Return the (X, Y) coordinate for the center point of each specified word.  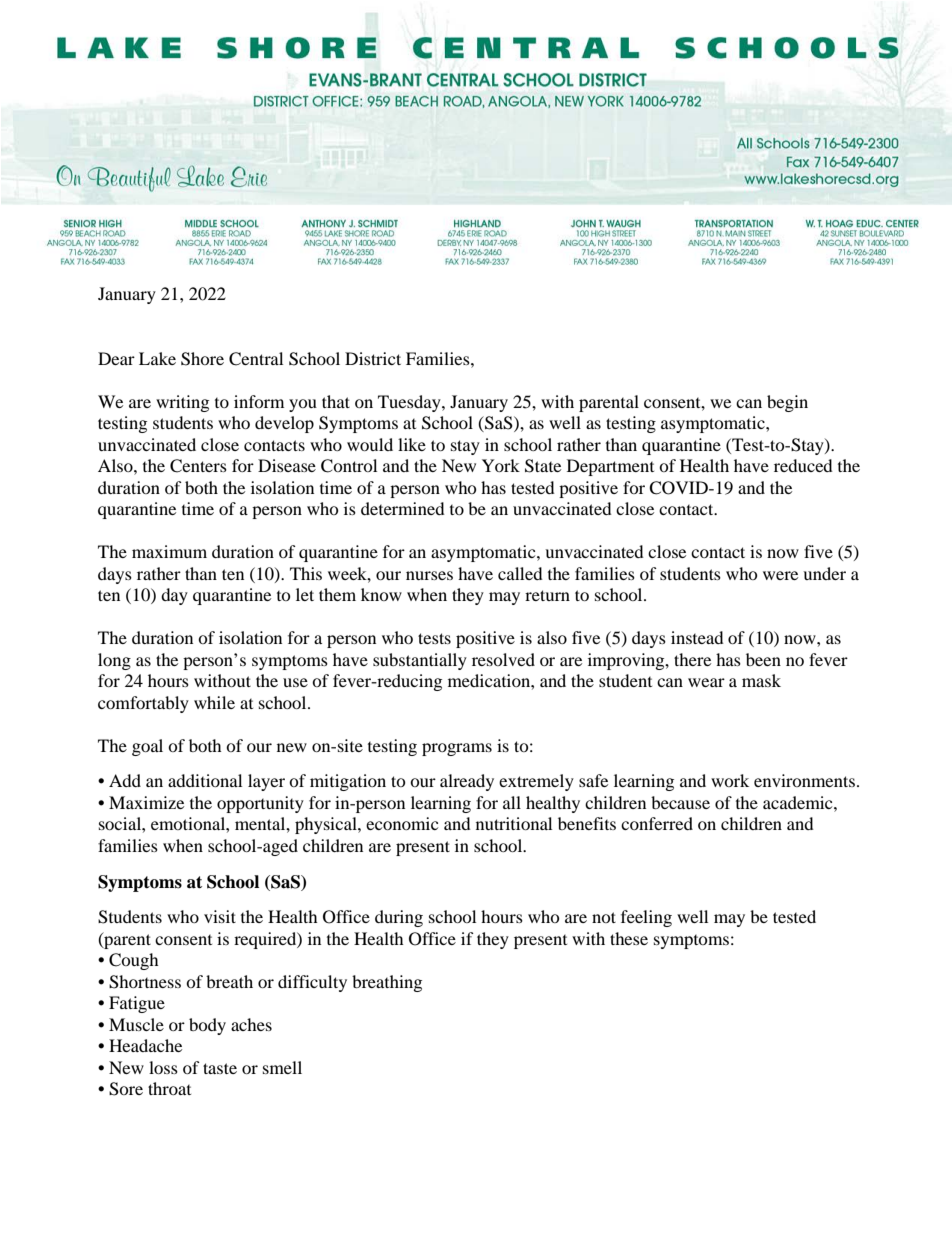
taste (220, 1068)
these (629, 938)
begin (787, 403)
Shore (202, 359)
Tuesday (410, 403)
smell (282, 1067)
